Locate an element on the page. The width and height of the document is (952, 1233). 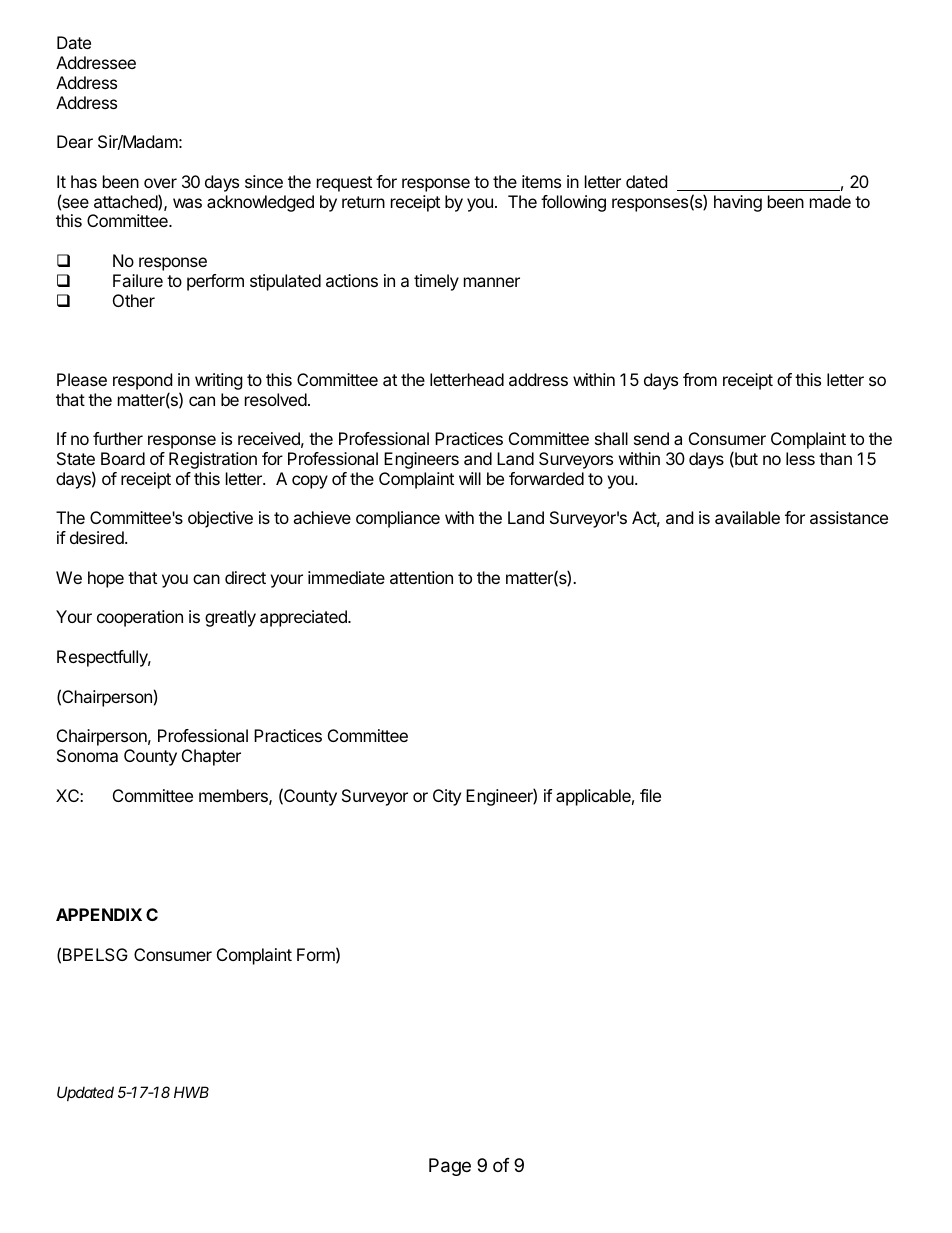
attention is located at coordinates (421, 577).
